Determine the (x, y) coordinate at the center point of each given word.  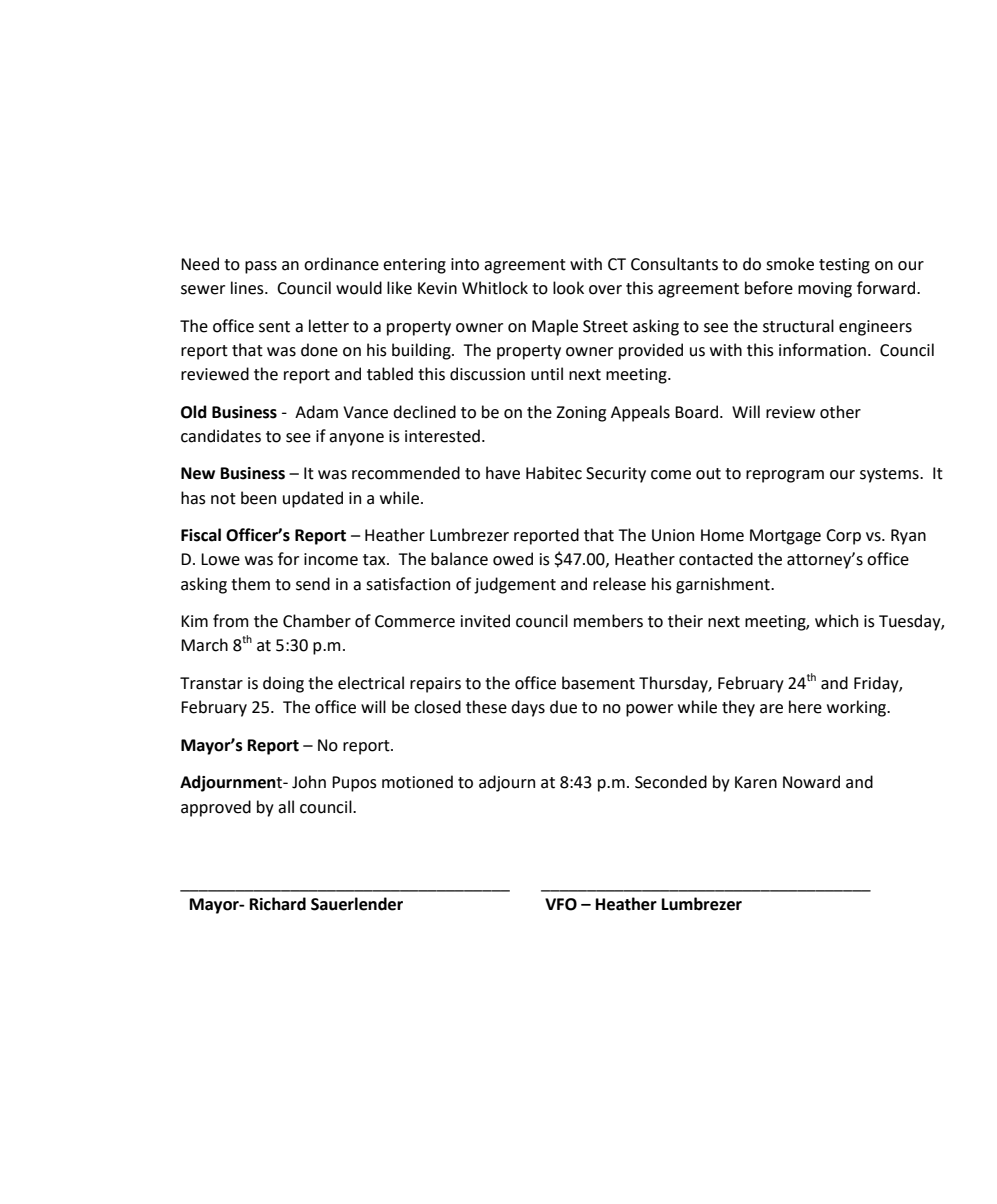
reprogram (785, 476)
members (608, 621)
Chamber (317, 621)
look (568, 288)
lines (248, 288)
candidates (221, 436)
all (286, 807)
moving (825, 290)
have (503, 473)
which (836, 621)
